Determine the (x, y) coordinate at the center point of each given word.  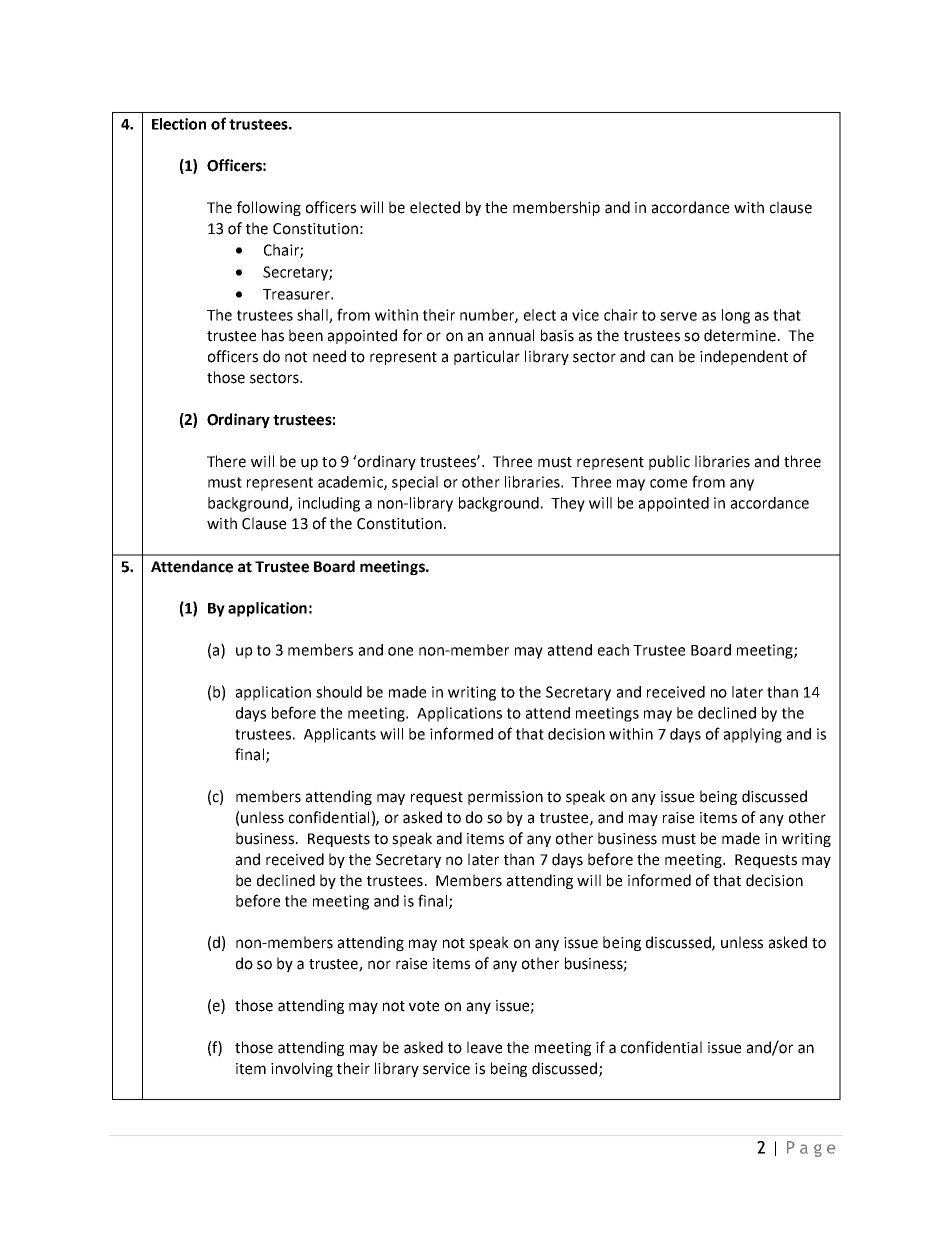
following (269, 208)
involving (302, 1069)
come (668, 483)
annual (511, 335)
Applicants (340, 735)
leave (484, 1047)
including (329, 504)
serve (678, 316)
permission (505, 798)
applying (753, 735)
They (568, 504)
